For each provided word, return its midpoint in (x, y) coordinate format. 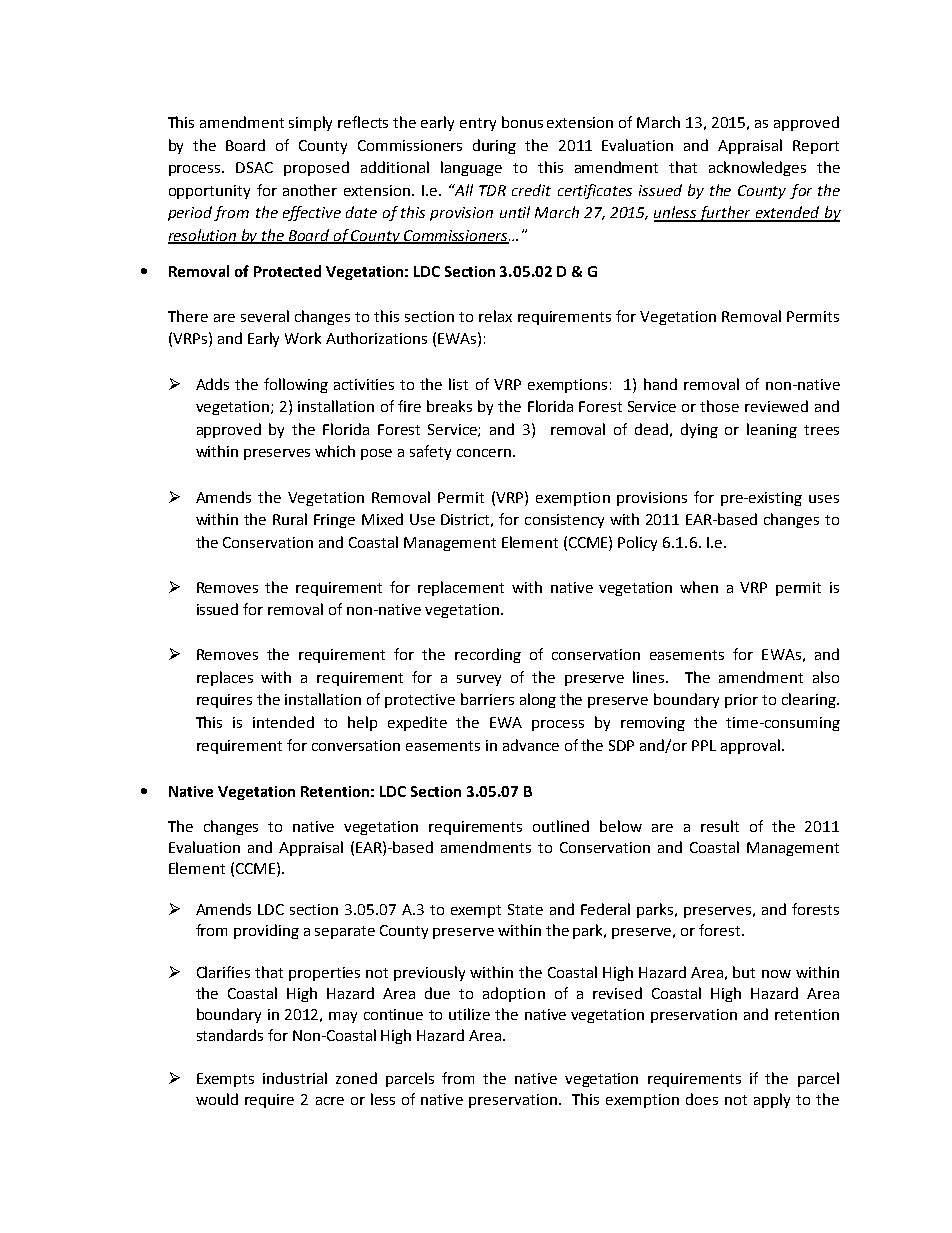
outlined (561, 826)
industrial (295, 1078)
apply (772, 1100)
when (699, 587)
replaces (225, 678)
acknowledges (757, 168)
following (296, 385)
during (494, 146)
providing (266, 931)
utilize (469, 1014)
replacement (461, 588)
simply (310, 123)
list (458, 384)
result (720, 826)
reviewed (776, 406)
